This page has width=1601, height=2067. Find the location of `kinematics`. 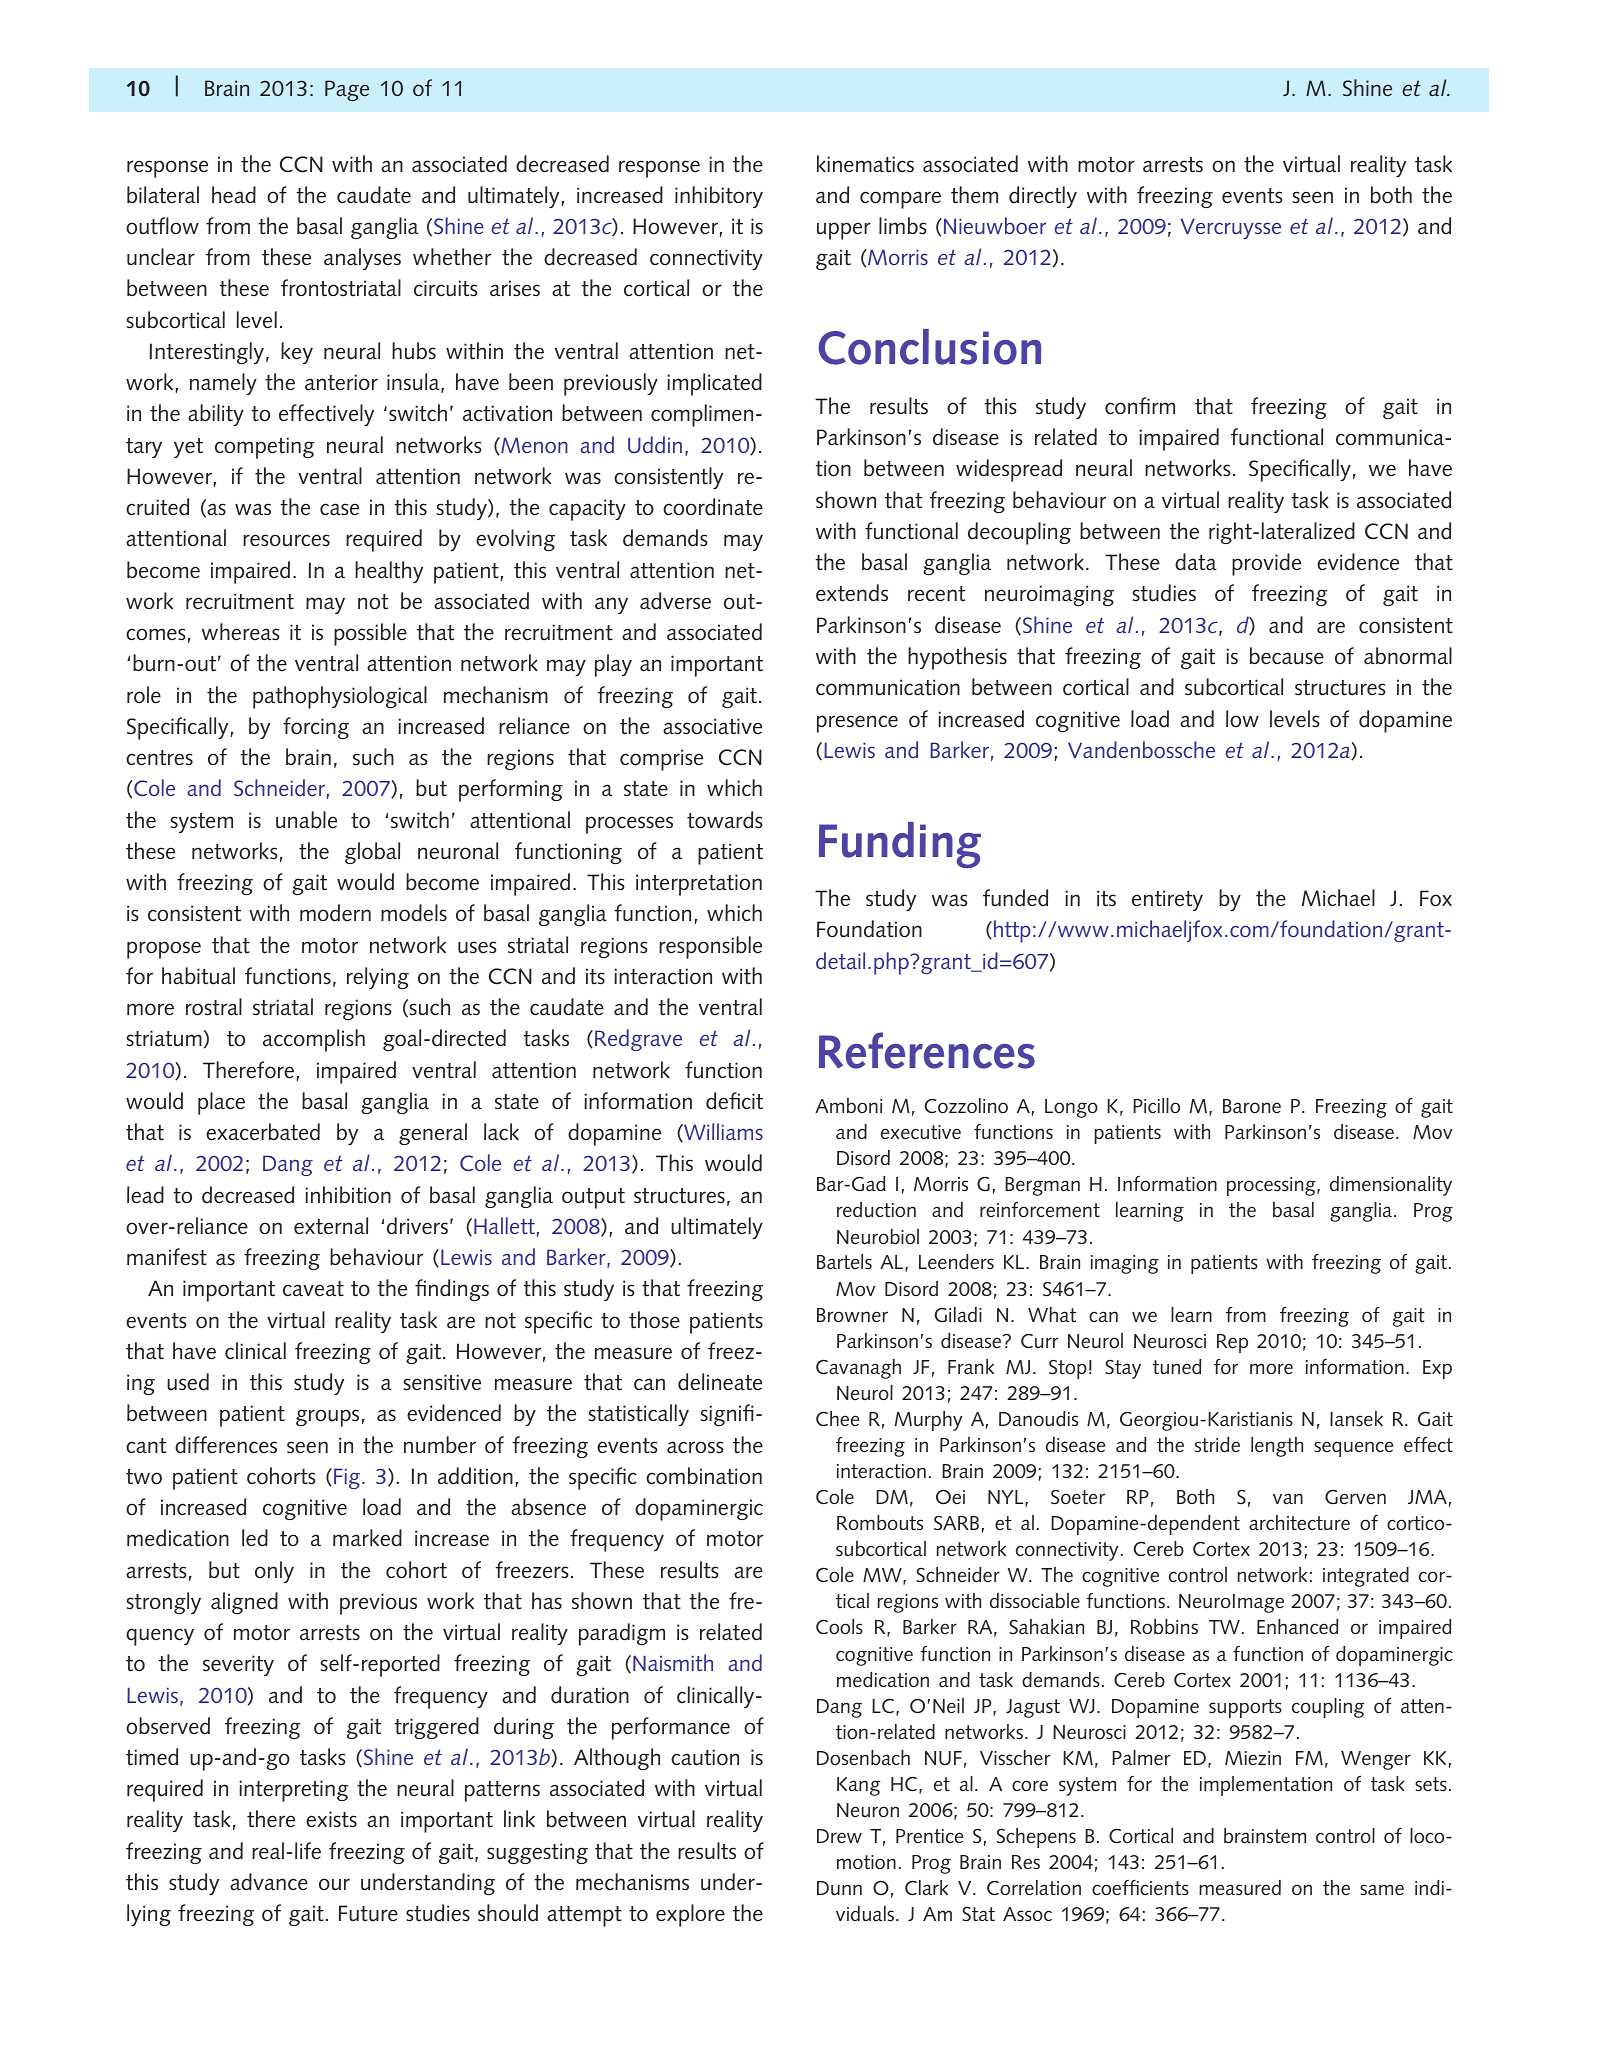

kinematics is located at coordinates (865, 164).
